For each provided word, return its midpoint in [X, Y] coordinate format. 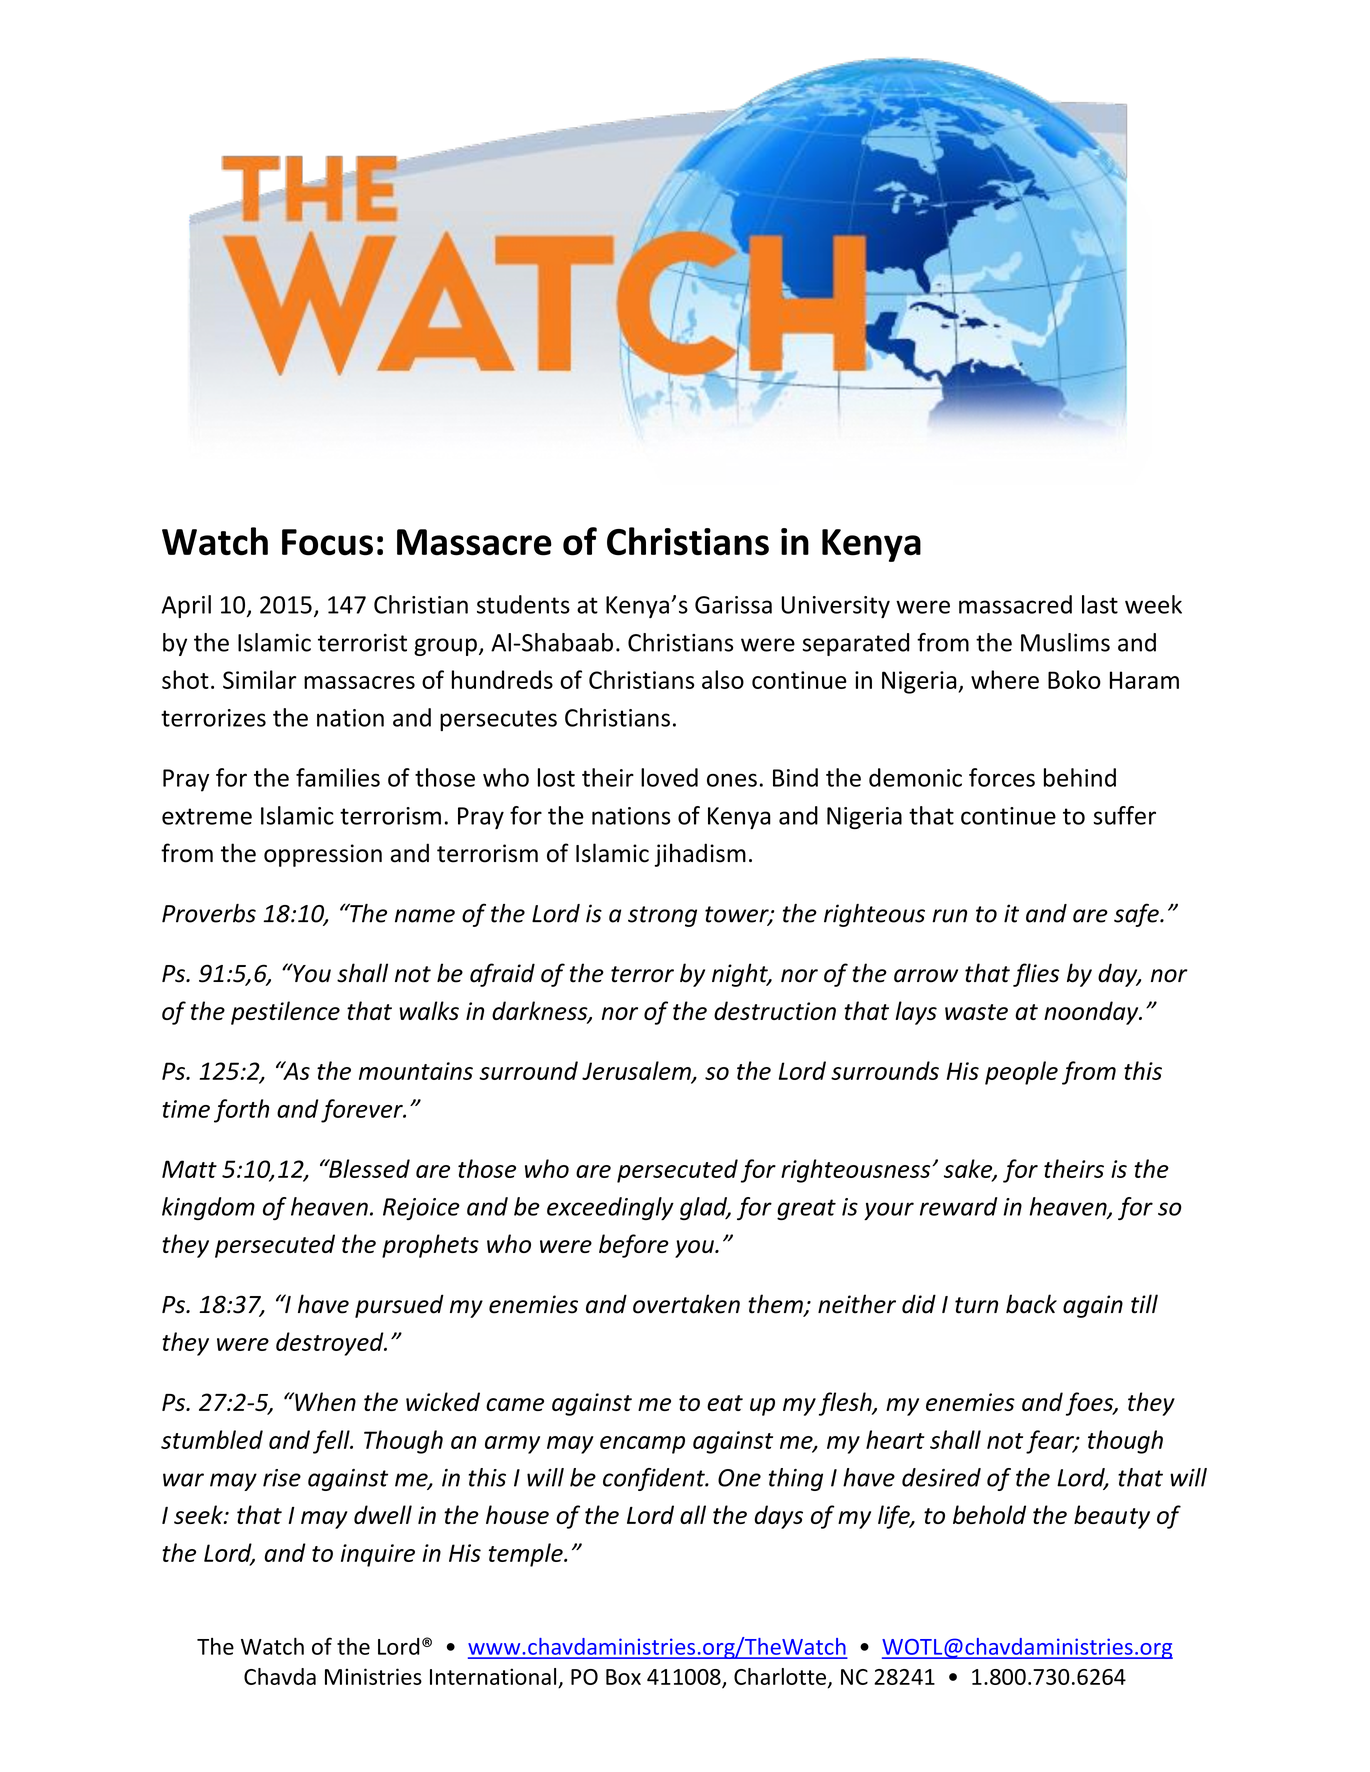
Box [623, 1677]
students [523, 604]
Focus [327, 542]
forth [241, 1111]
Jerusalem [637, 1071]
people [1021, 1073]
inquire [378, 1555]
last [1100, 604]
